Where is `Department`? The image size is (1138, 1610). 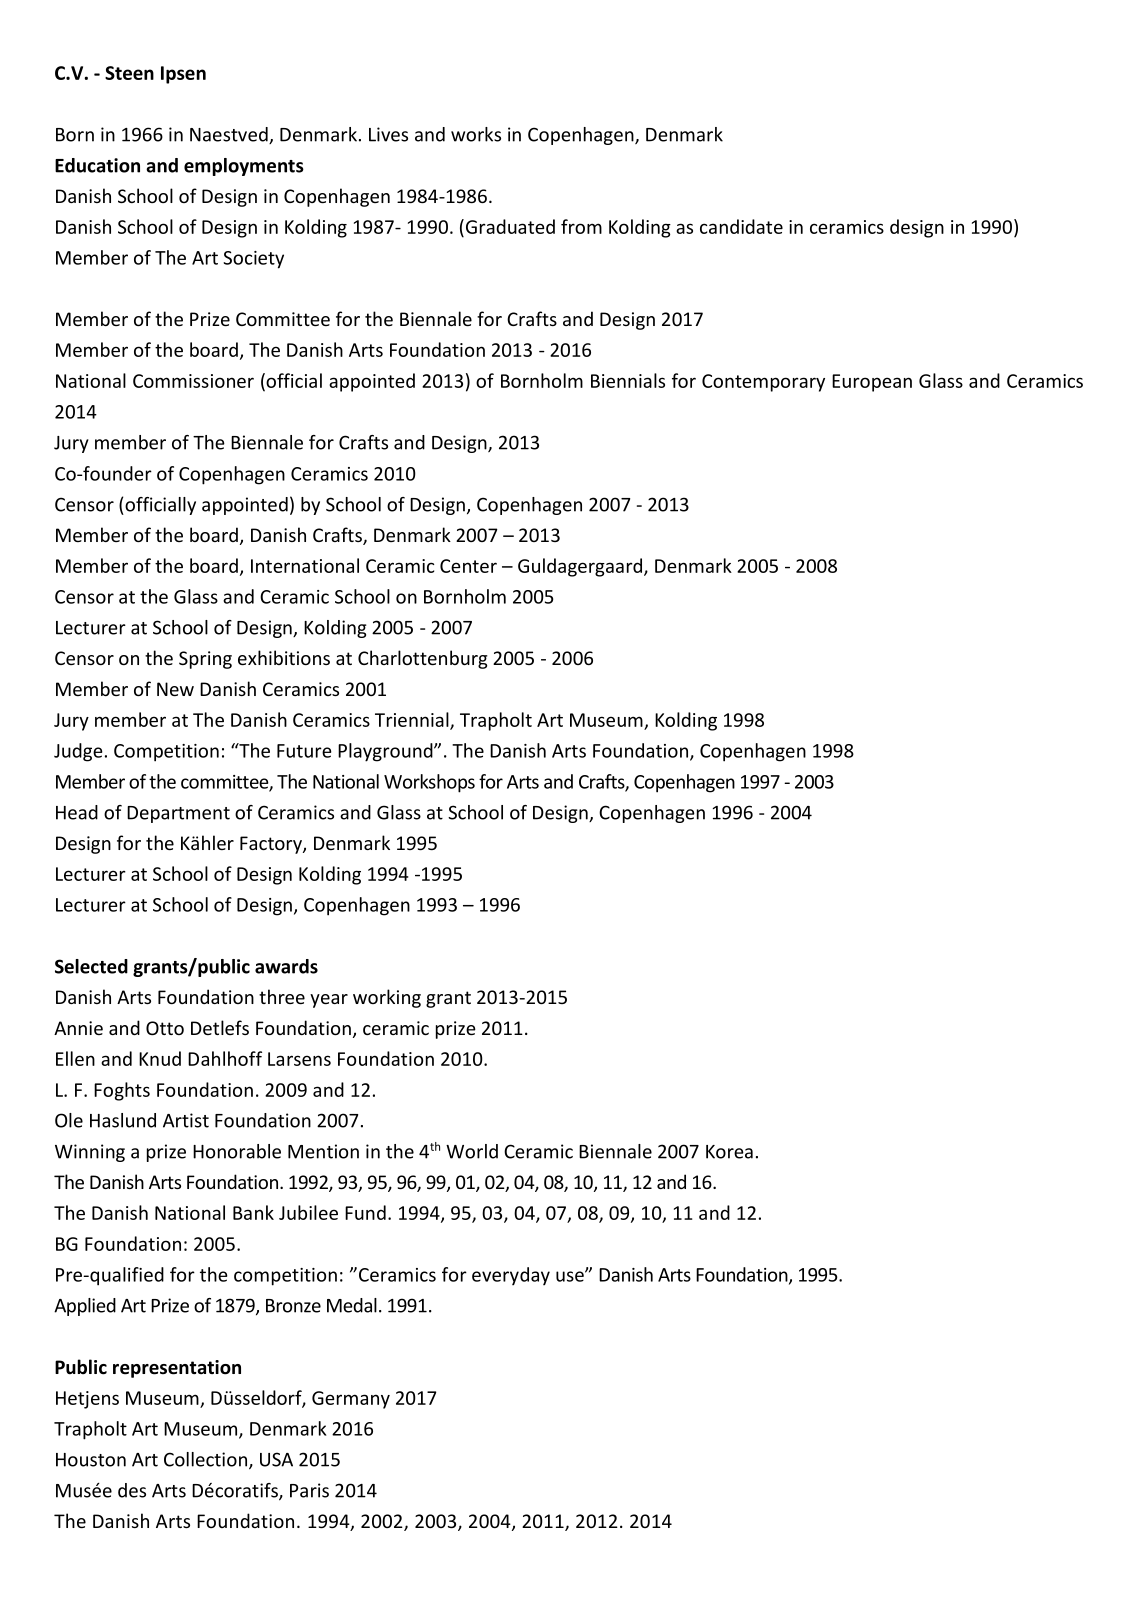
Department is located at coordinates (178, 814).
